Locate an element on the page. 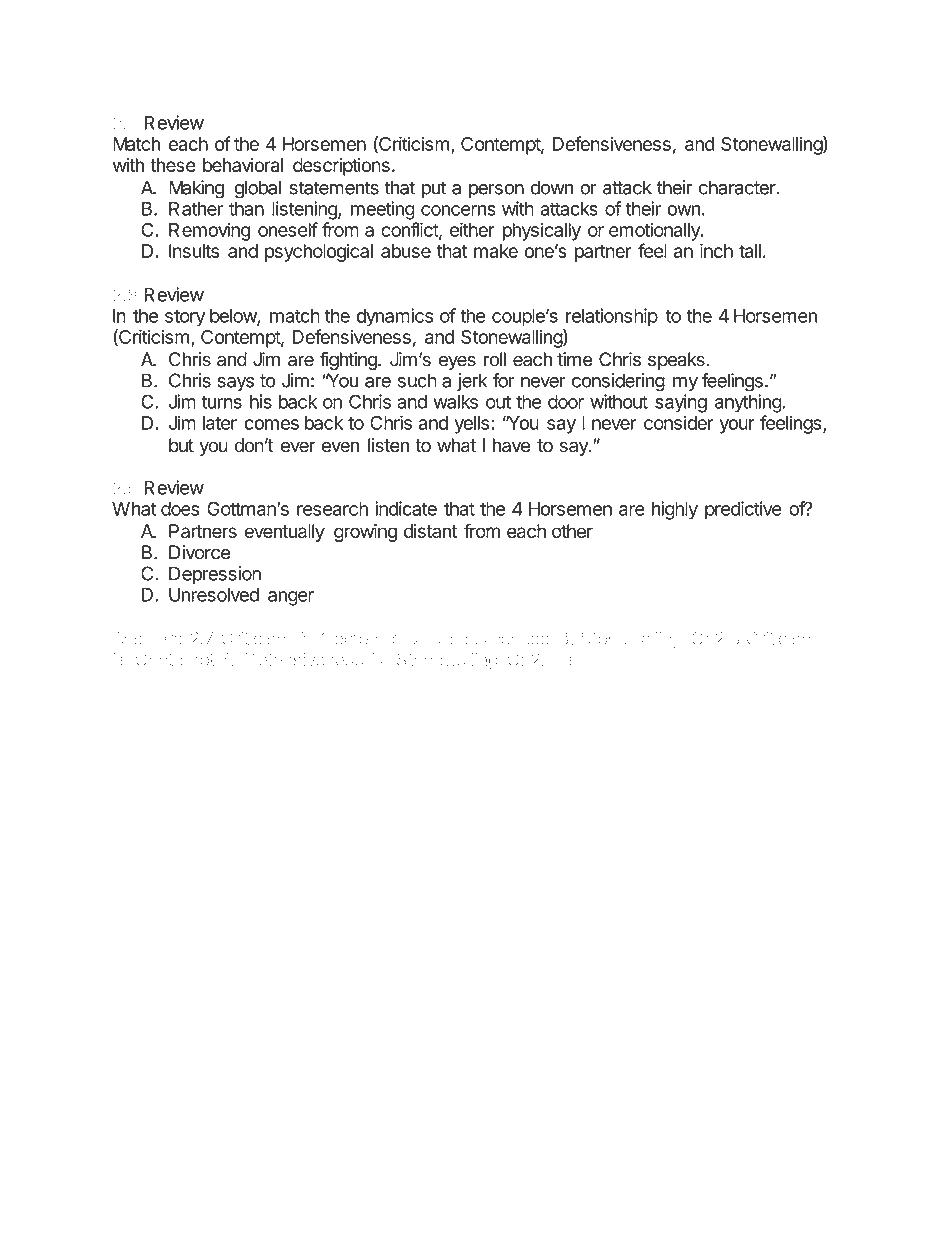 The image size is (952, 1233). put is located at coordinates (434, 189).
